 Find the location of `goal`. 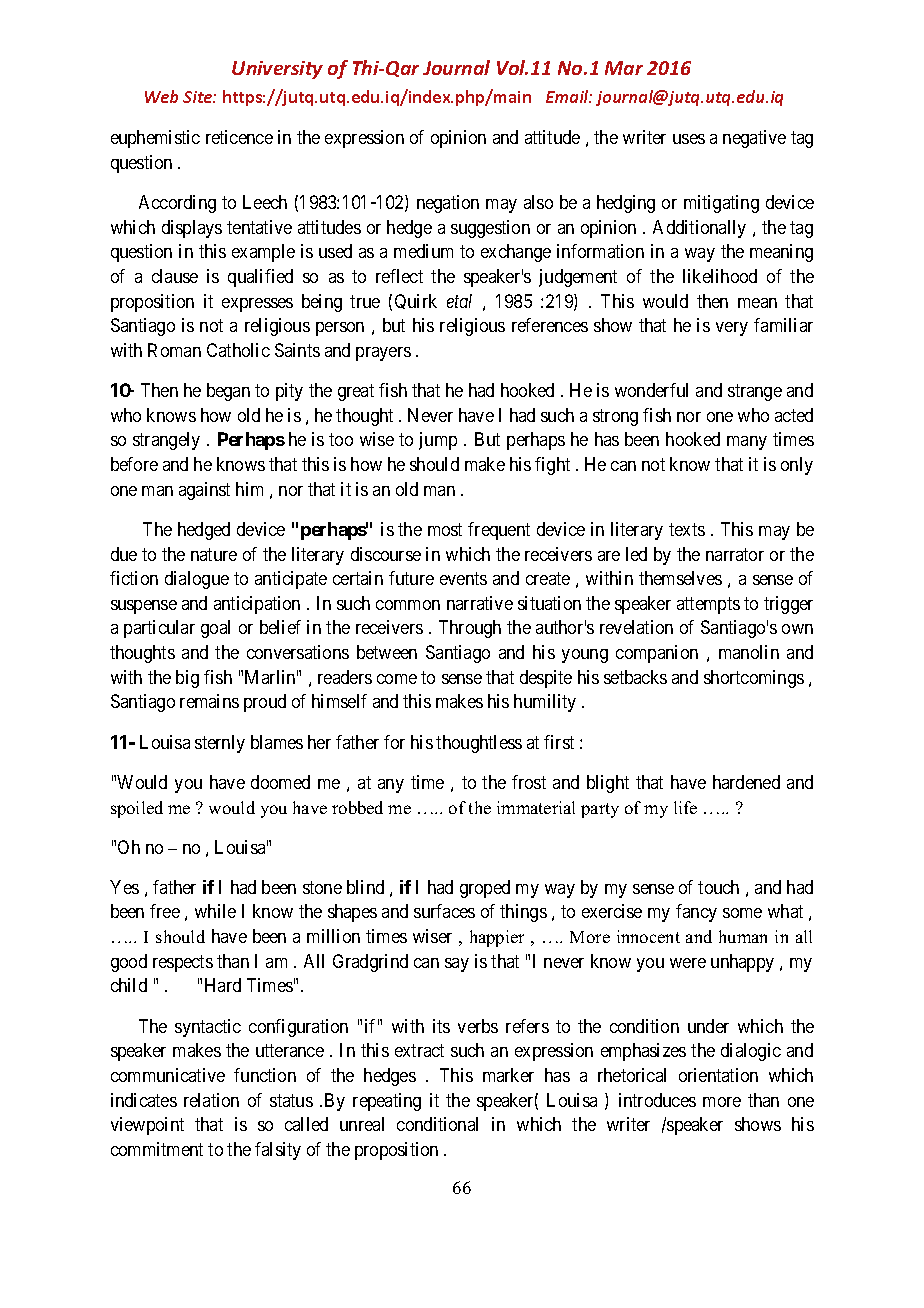

goal is located at coordinates (215, 629).
